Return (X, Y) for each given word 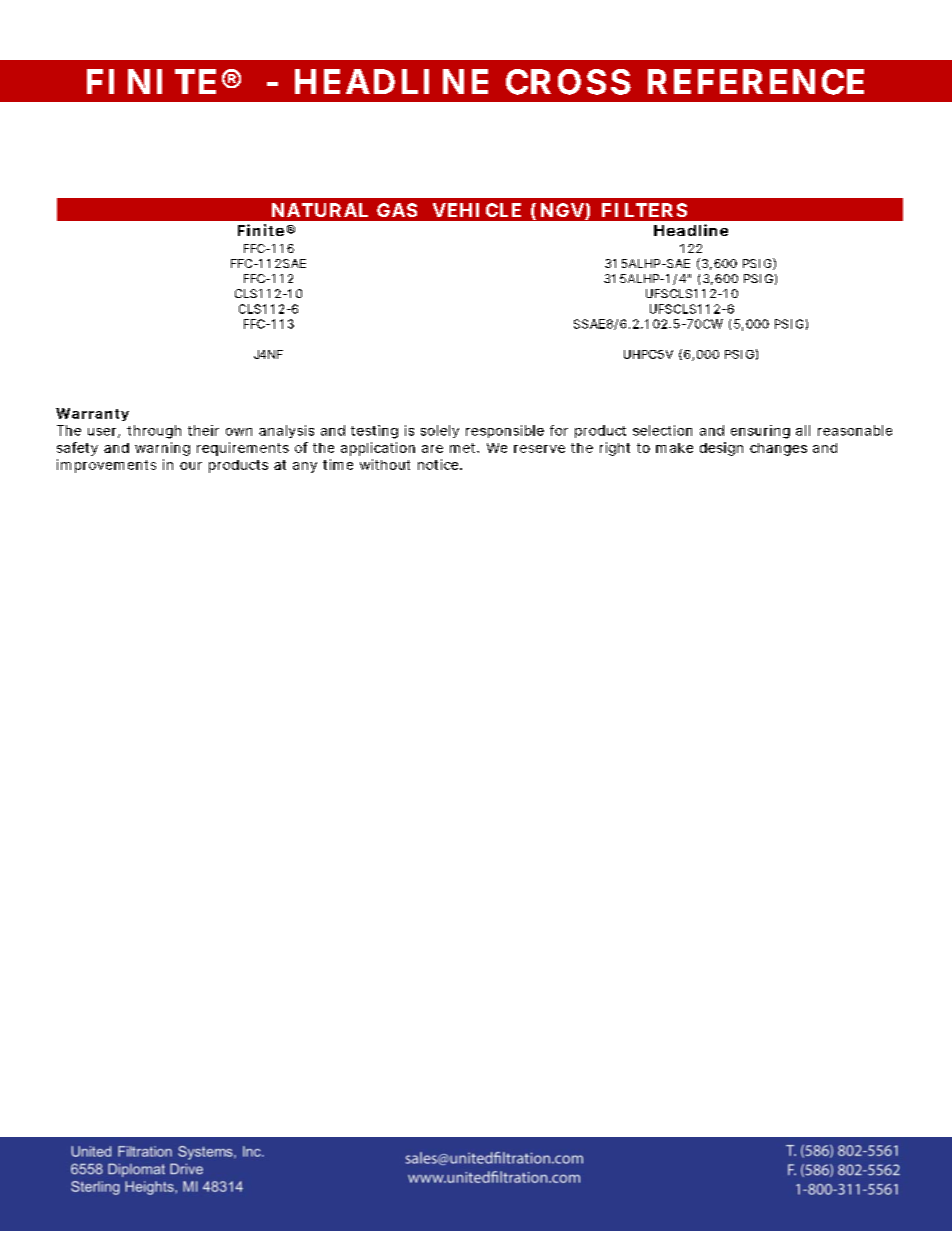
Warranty (92, 414)
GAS (397, 210)
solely (440, 431)
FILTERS (644, 210)
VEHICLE (477, 210)
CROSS (568, 82)
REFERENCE (756, 82)
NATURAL (320, 210)
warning (162, 449)
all (803, 430)
